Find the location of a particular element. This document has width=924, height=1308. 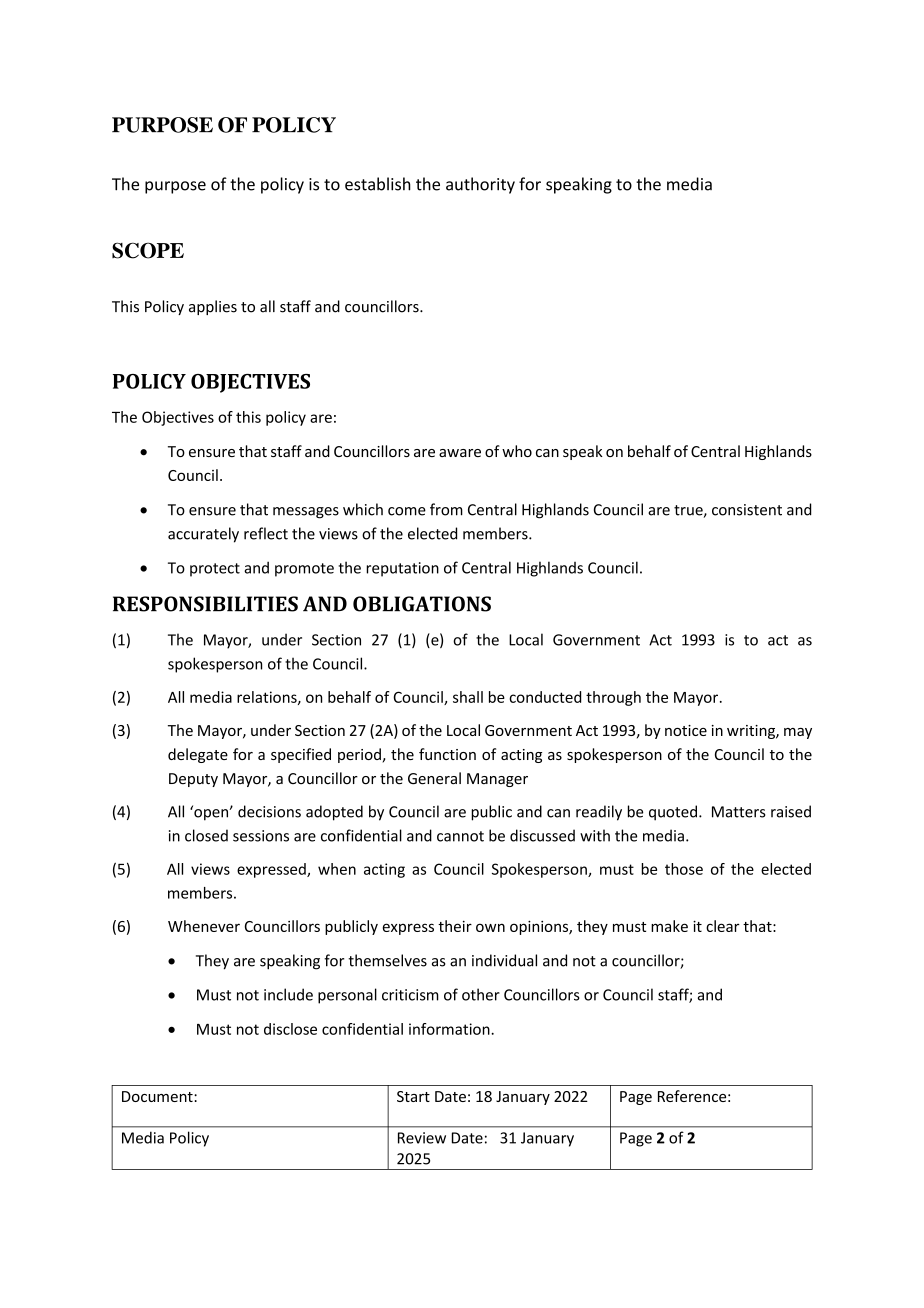

their is located at coordinates (455, 926).
